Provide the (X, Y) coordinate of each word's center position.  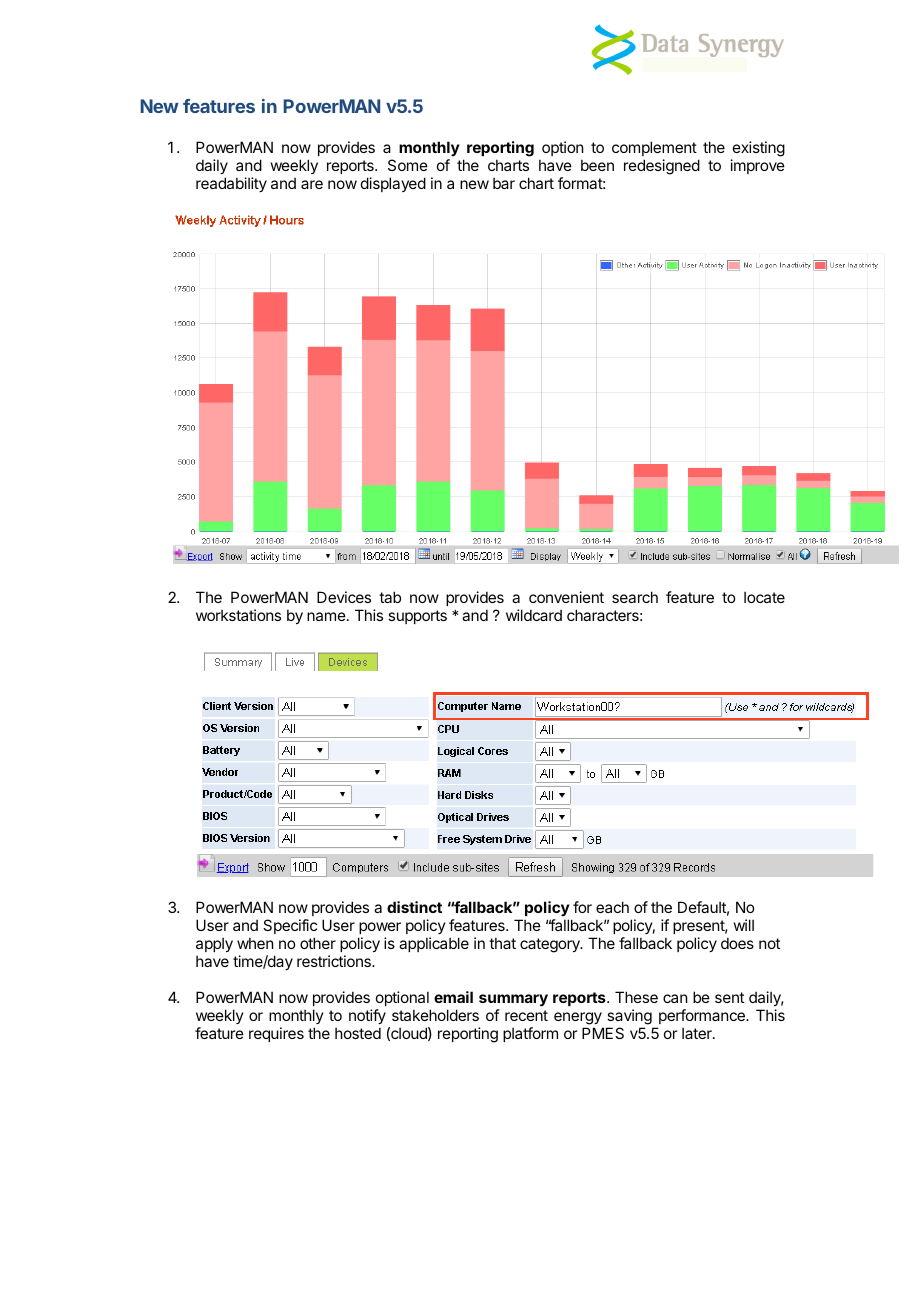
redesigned (662, 167)
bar (504, 183)
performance (703, 1016)
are (312, 184)
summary (513, 1000)
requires (276, 1034)
